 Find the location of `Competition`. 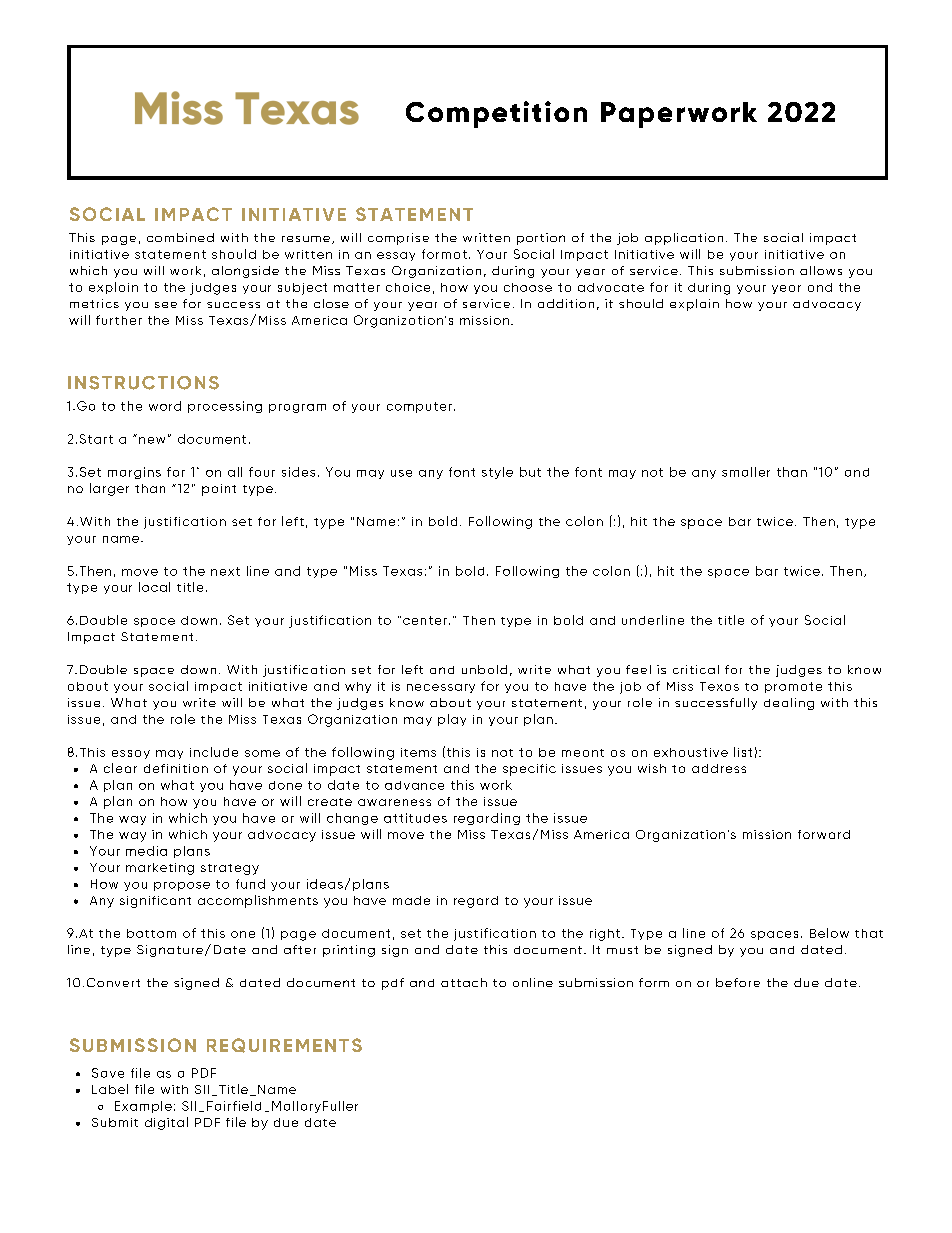

Competition is located at coordinates (496, 114).
